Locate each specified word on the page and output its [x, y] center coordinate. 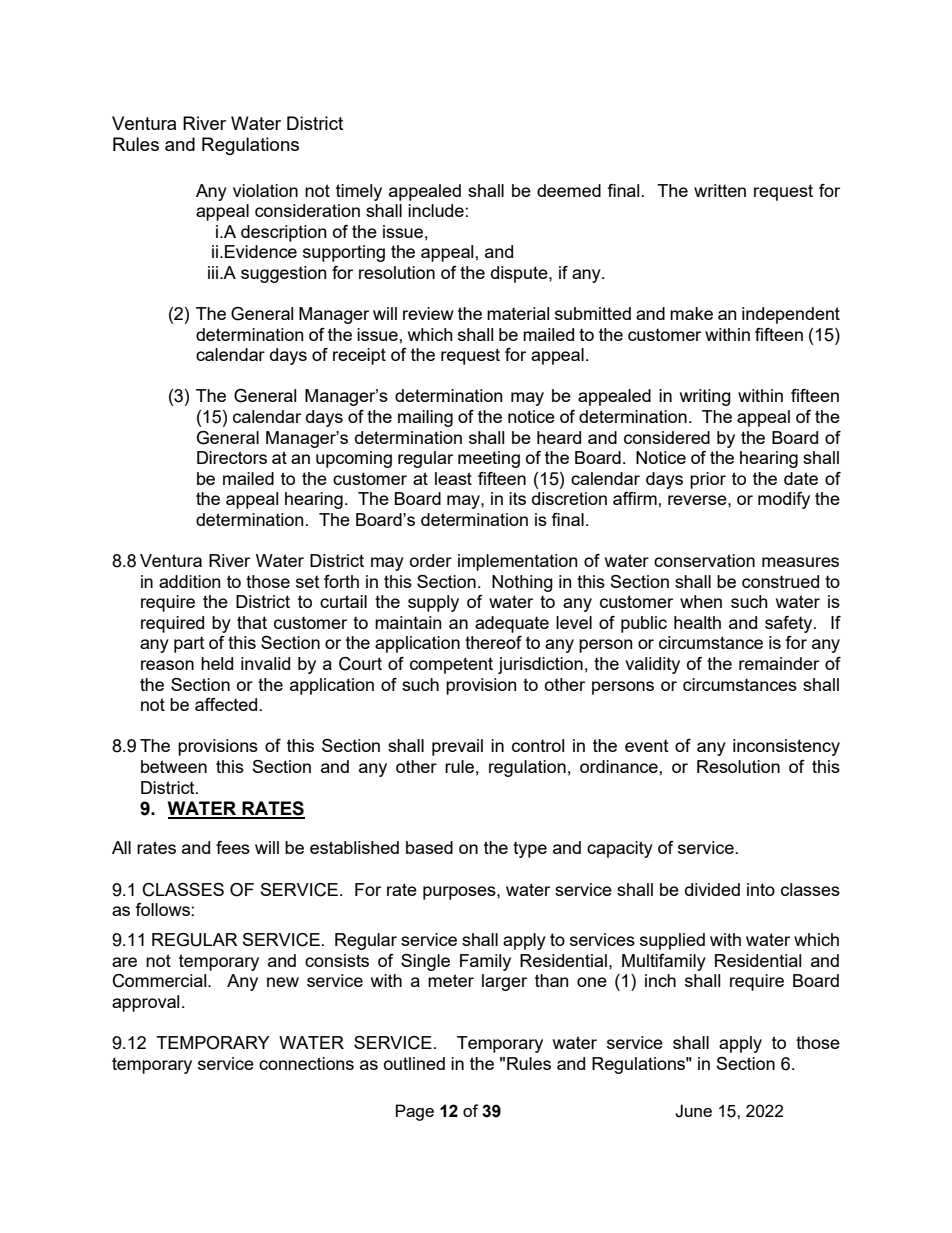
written [720, 190]
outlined [414, 1063]
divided [712, 889]
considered [667, 437]
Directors [232, 457]
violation [265, 190]
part [189, 645]
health [697, 622]
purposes [460, 893]
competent [451, 665]
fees [233, 847]
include [436, 210]
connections [306, 1063]
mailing [425, 418]
